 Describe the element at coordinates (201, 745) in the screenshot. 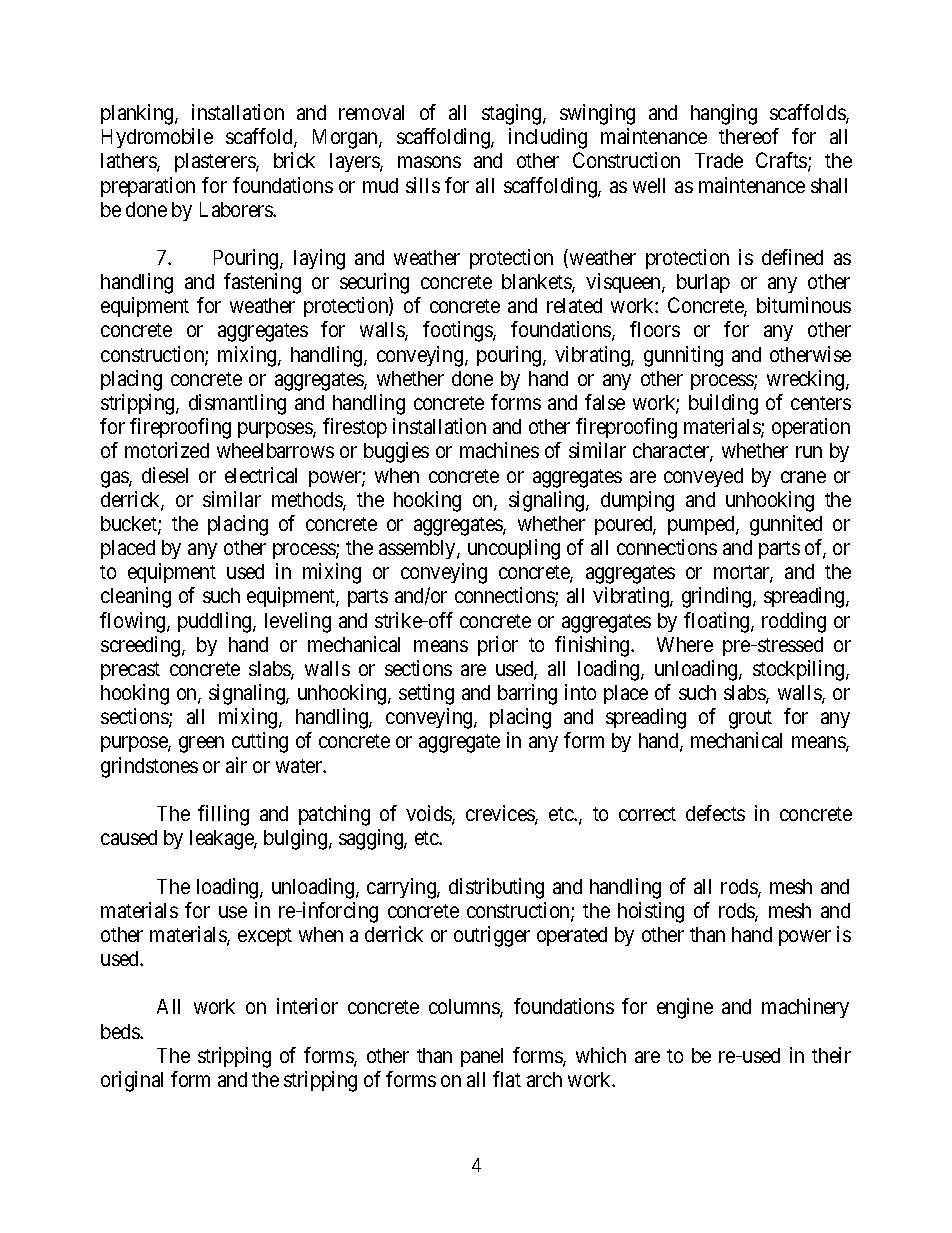

I see `green` at that location.
